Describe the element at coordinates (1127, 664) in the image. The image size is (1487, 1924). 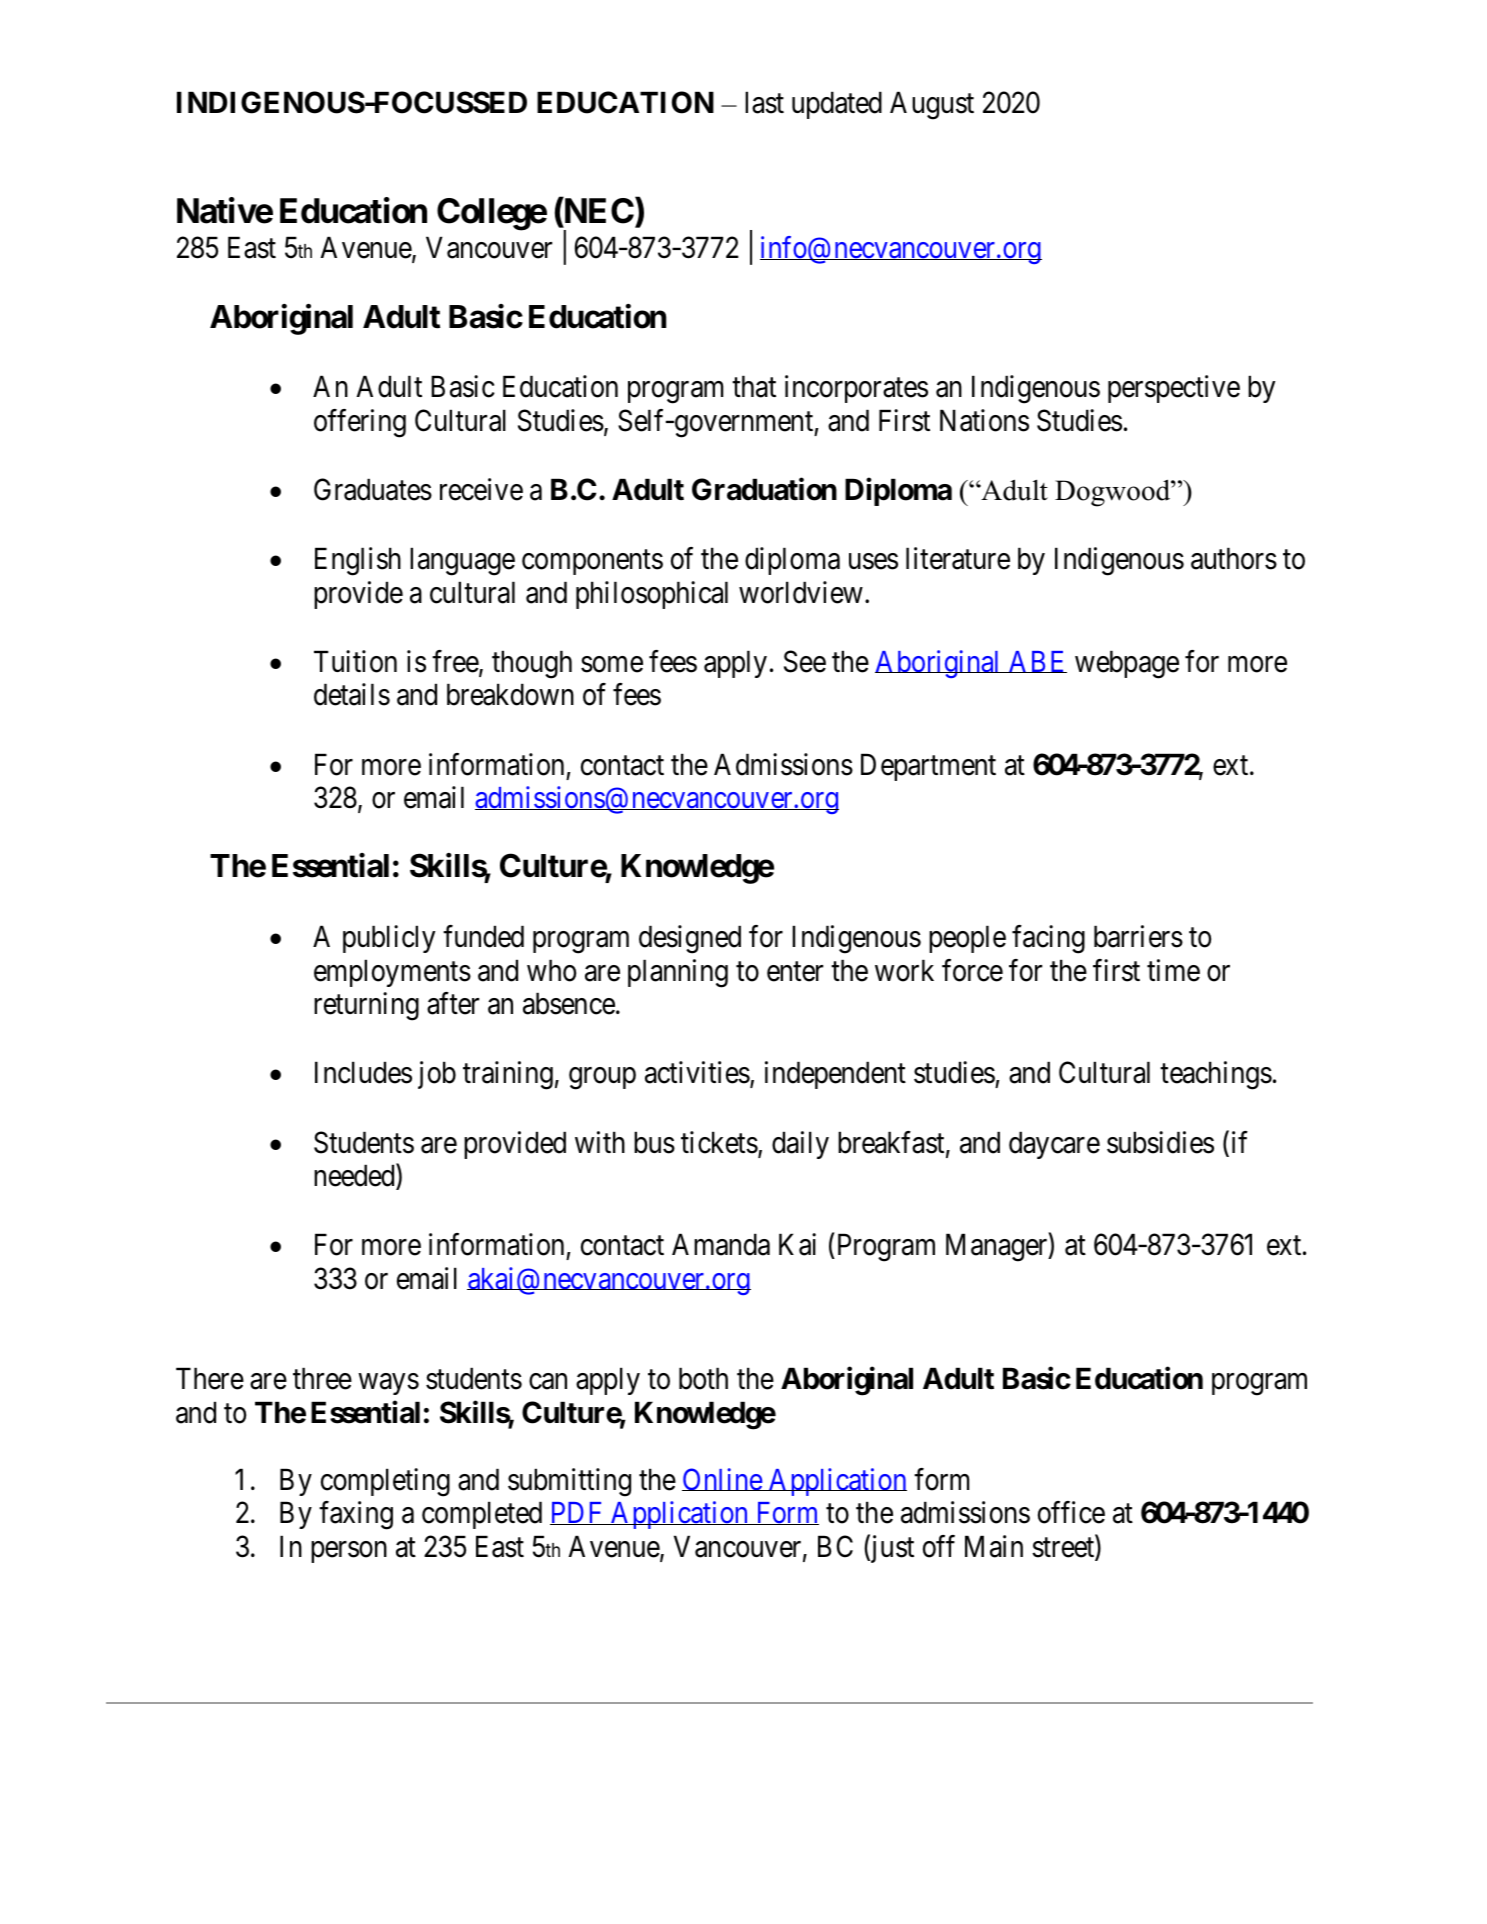
I see `webpage` at that location.
